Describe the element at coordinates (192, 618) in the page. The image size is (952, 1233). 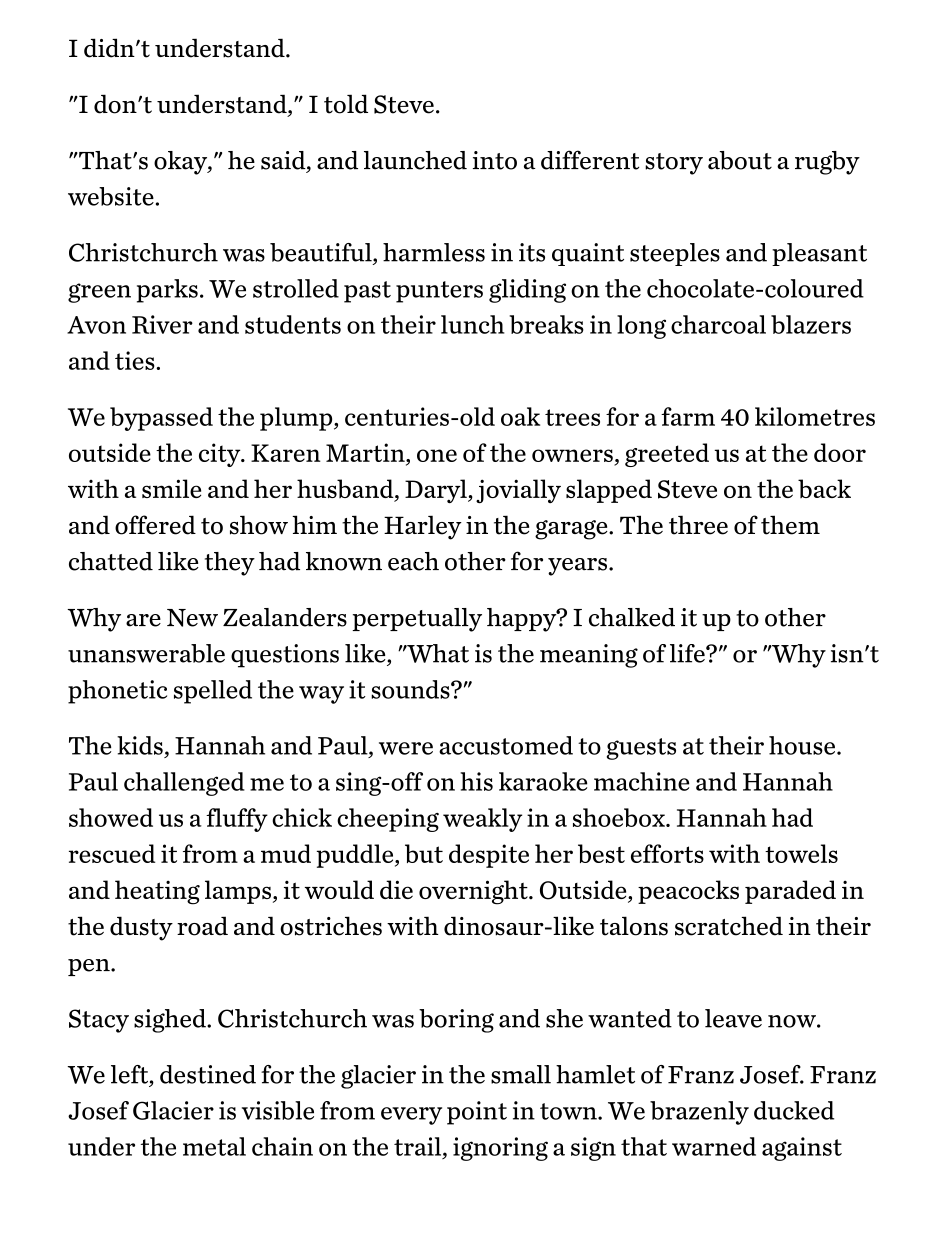
I see `New` at that location.
